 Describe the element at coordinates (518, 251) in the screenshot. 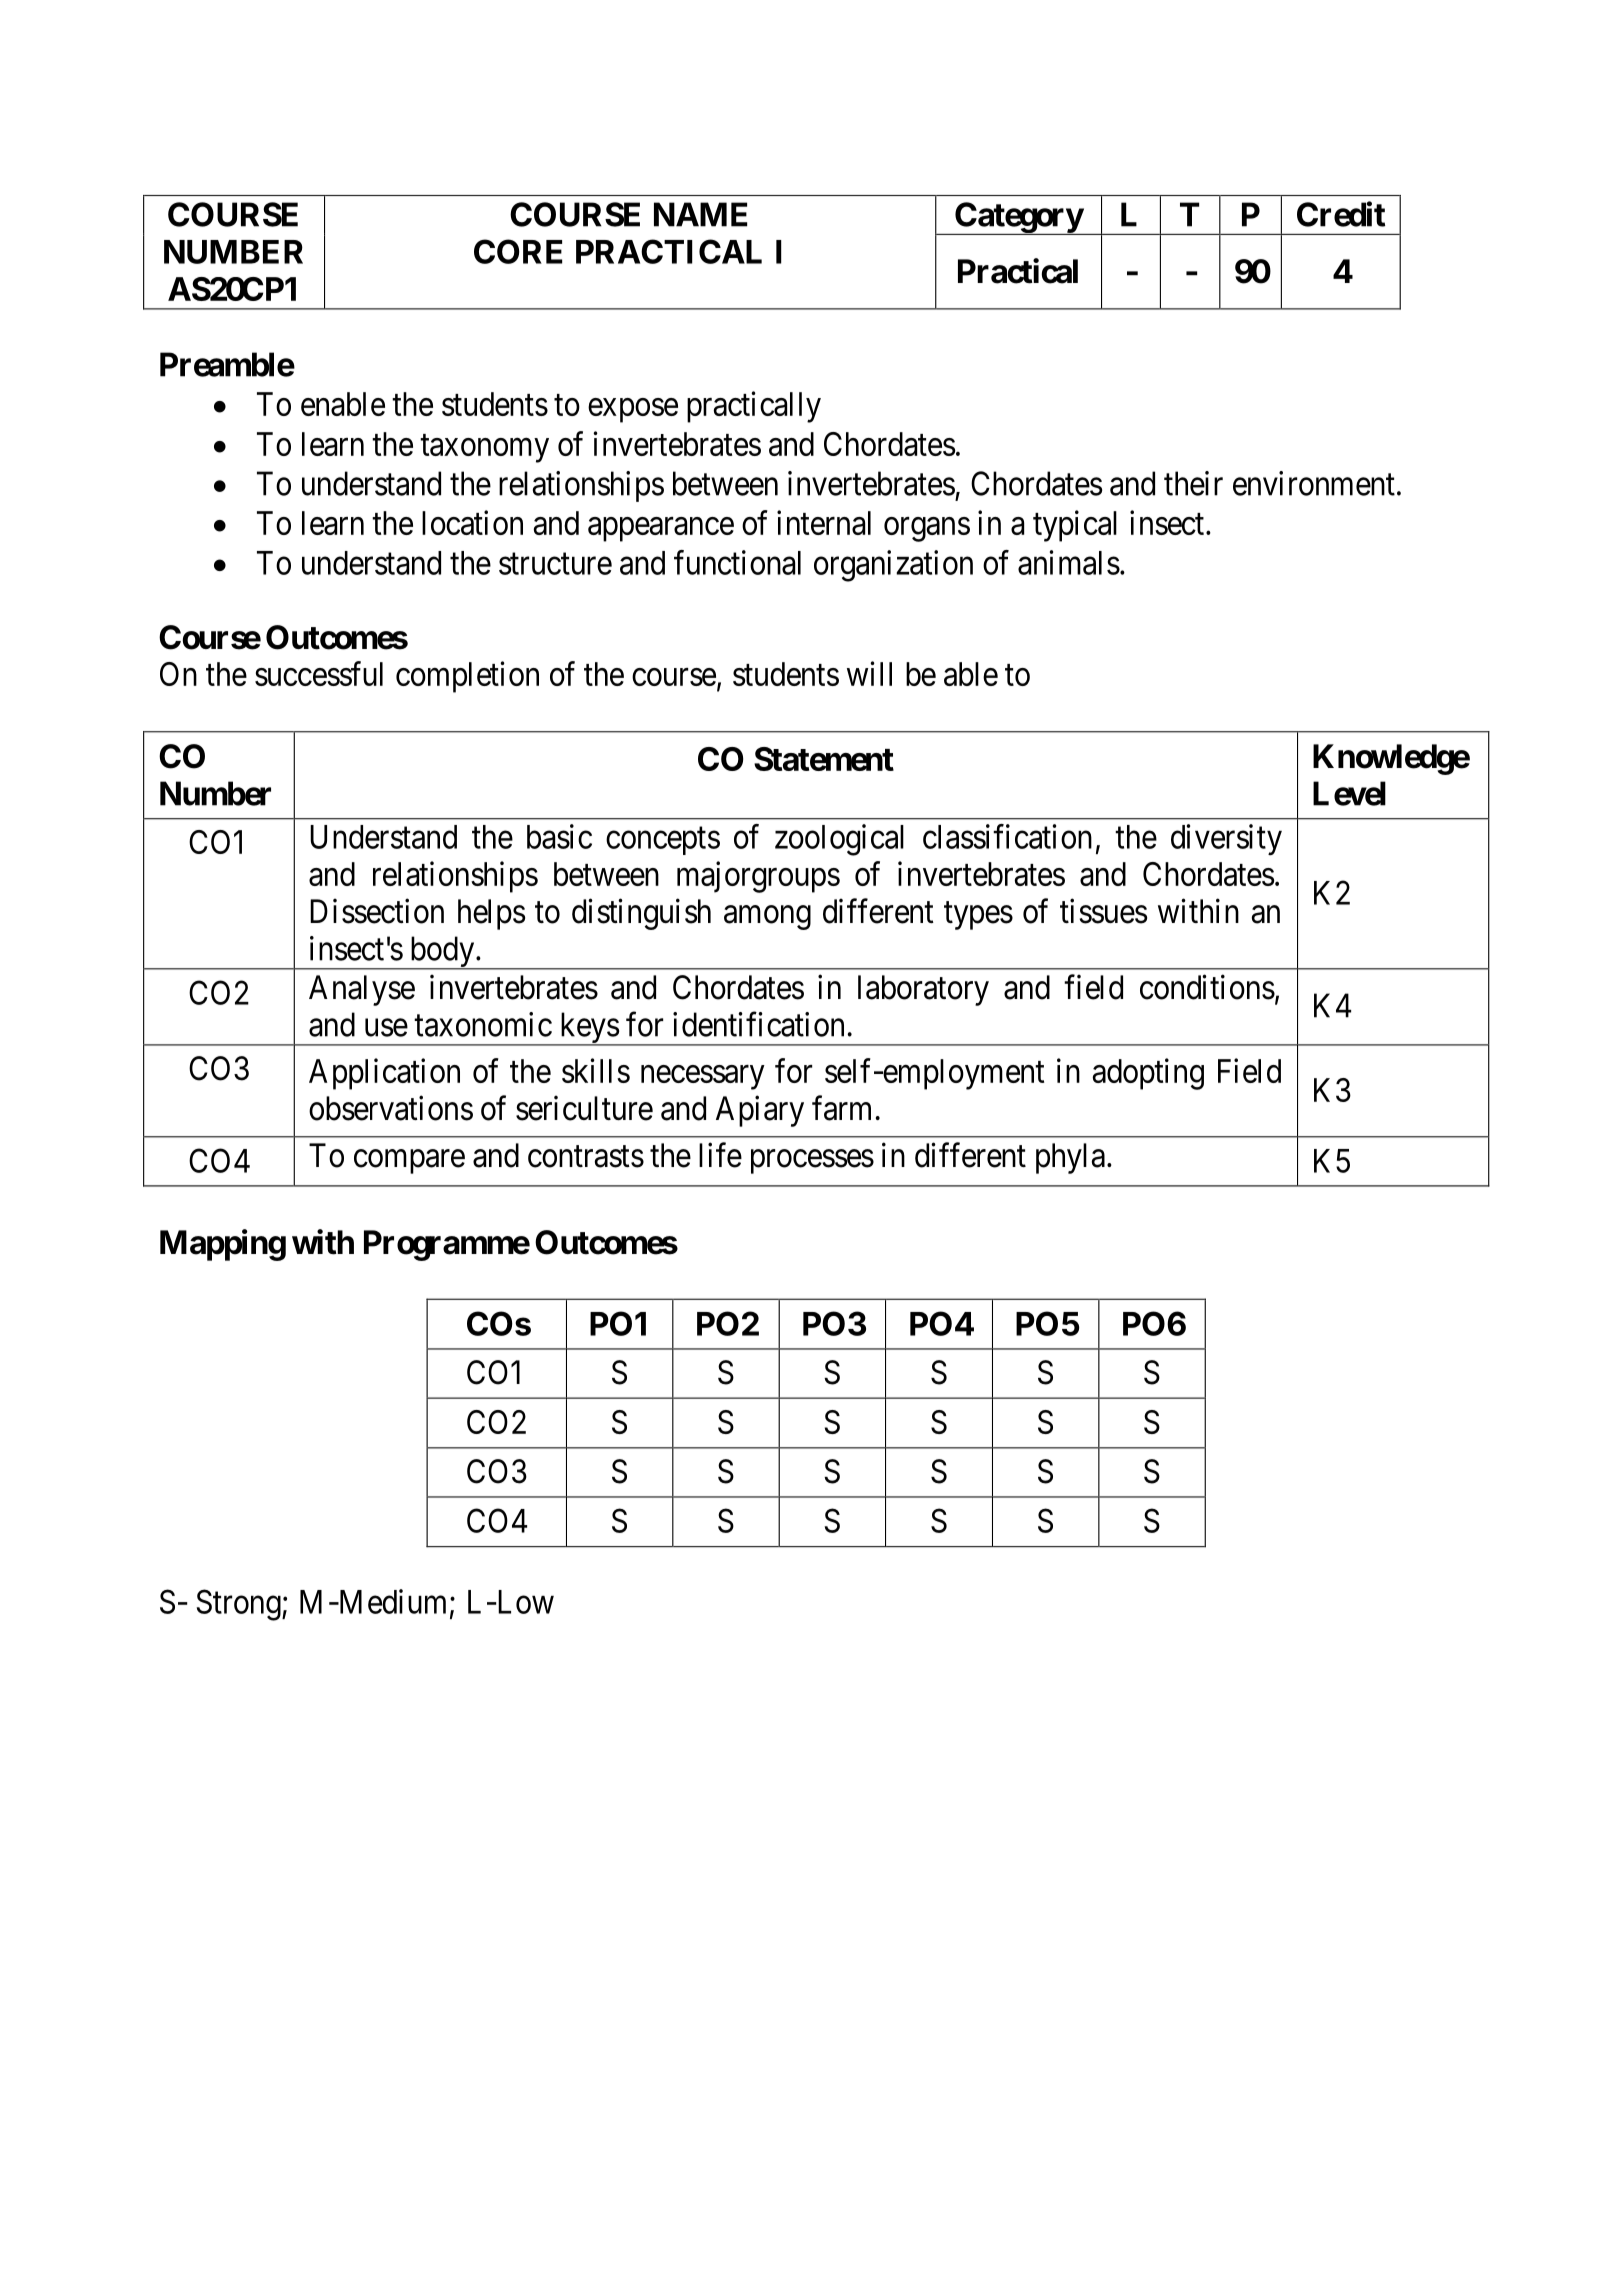

I see `CORE` at that location.
